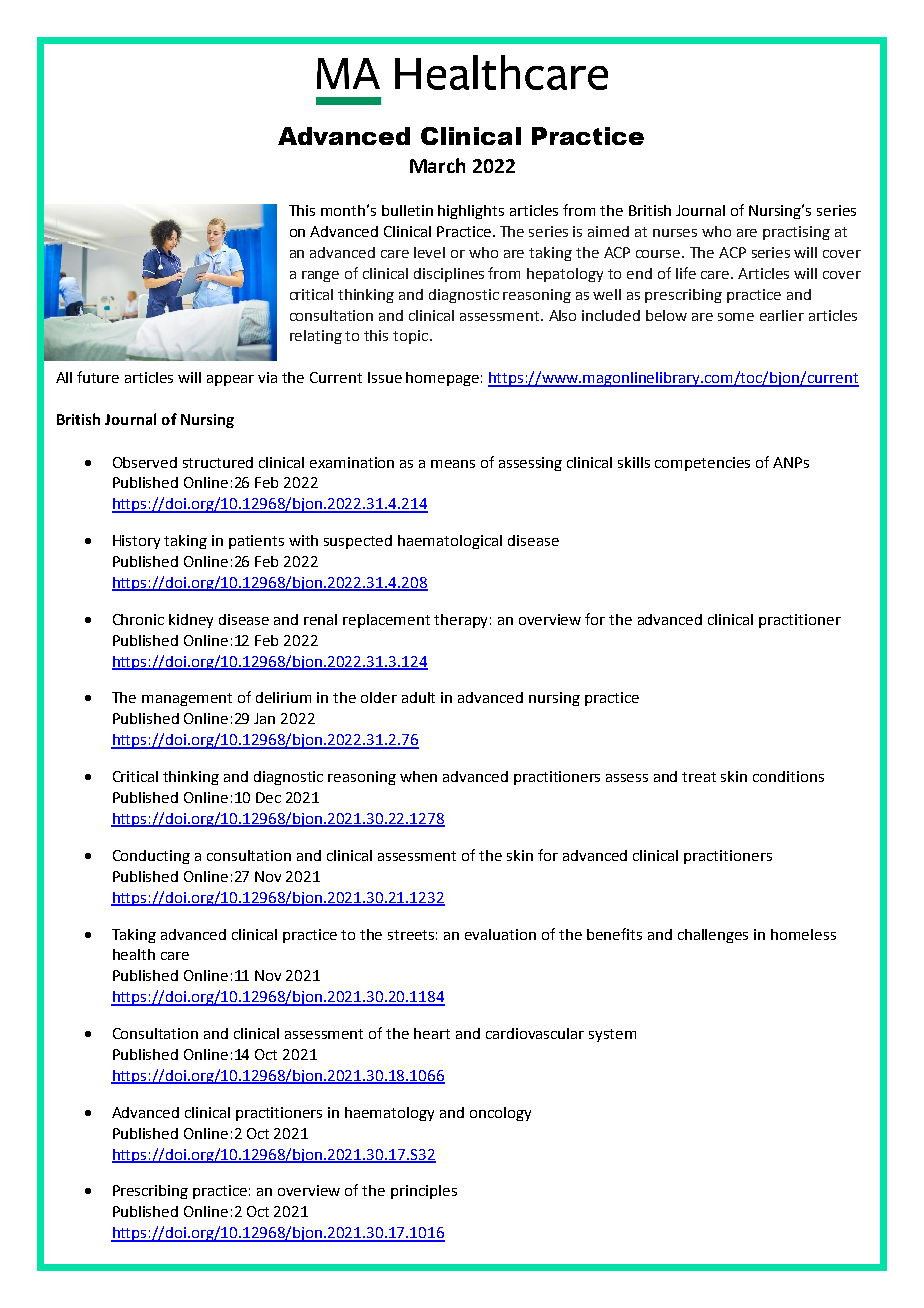 The width and height of the image is (924, 1308). What do you see at coordinates (187, 699) in the image?
I see `management` at bounding box center [187, 699].
